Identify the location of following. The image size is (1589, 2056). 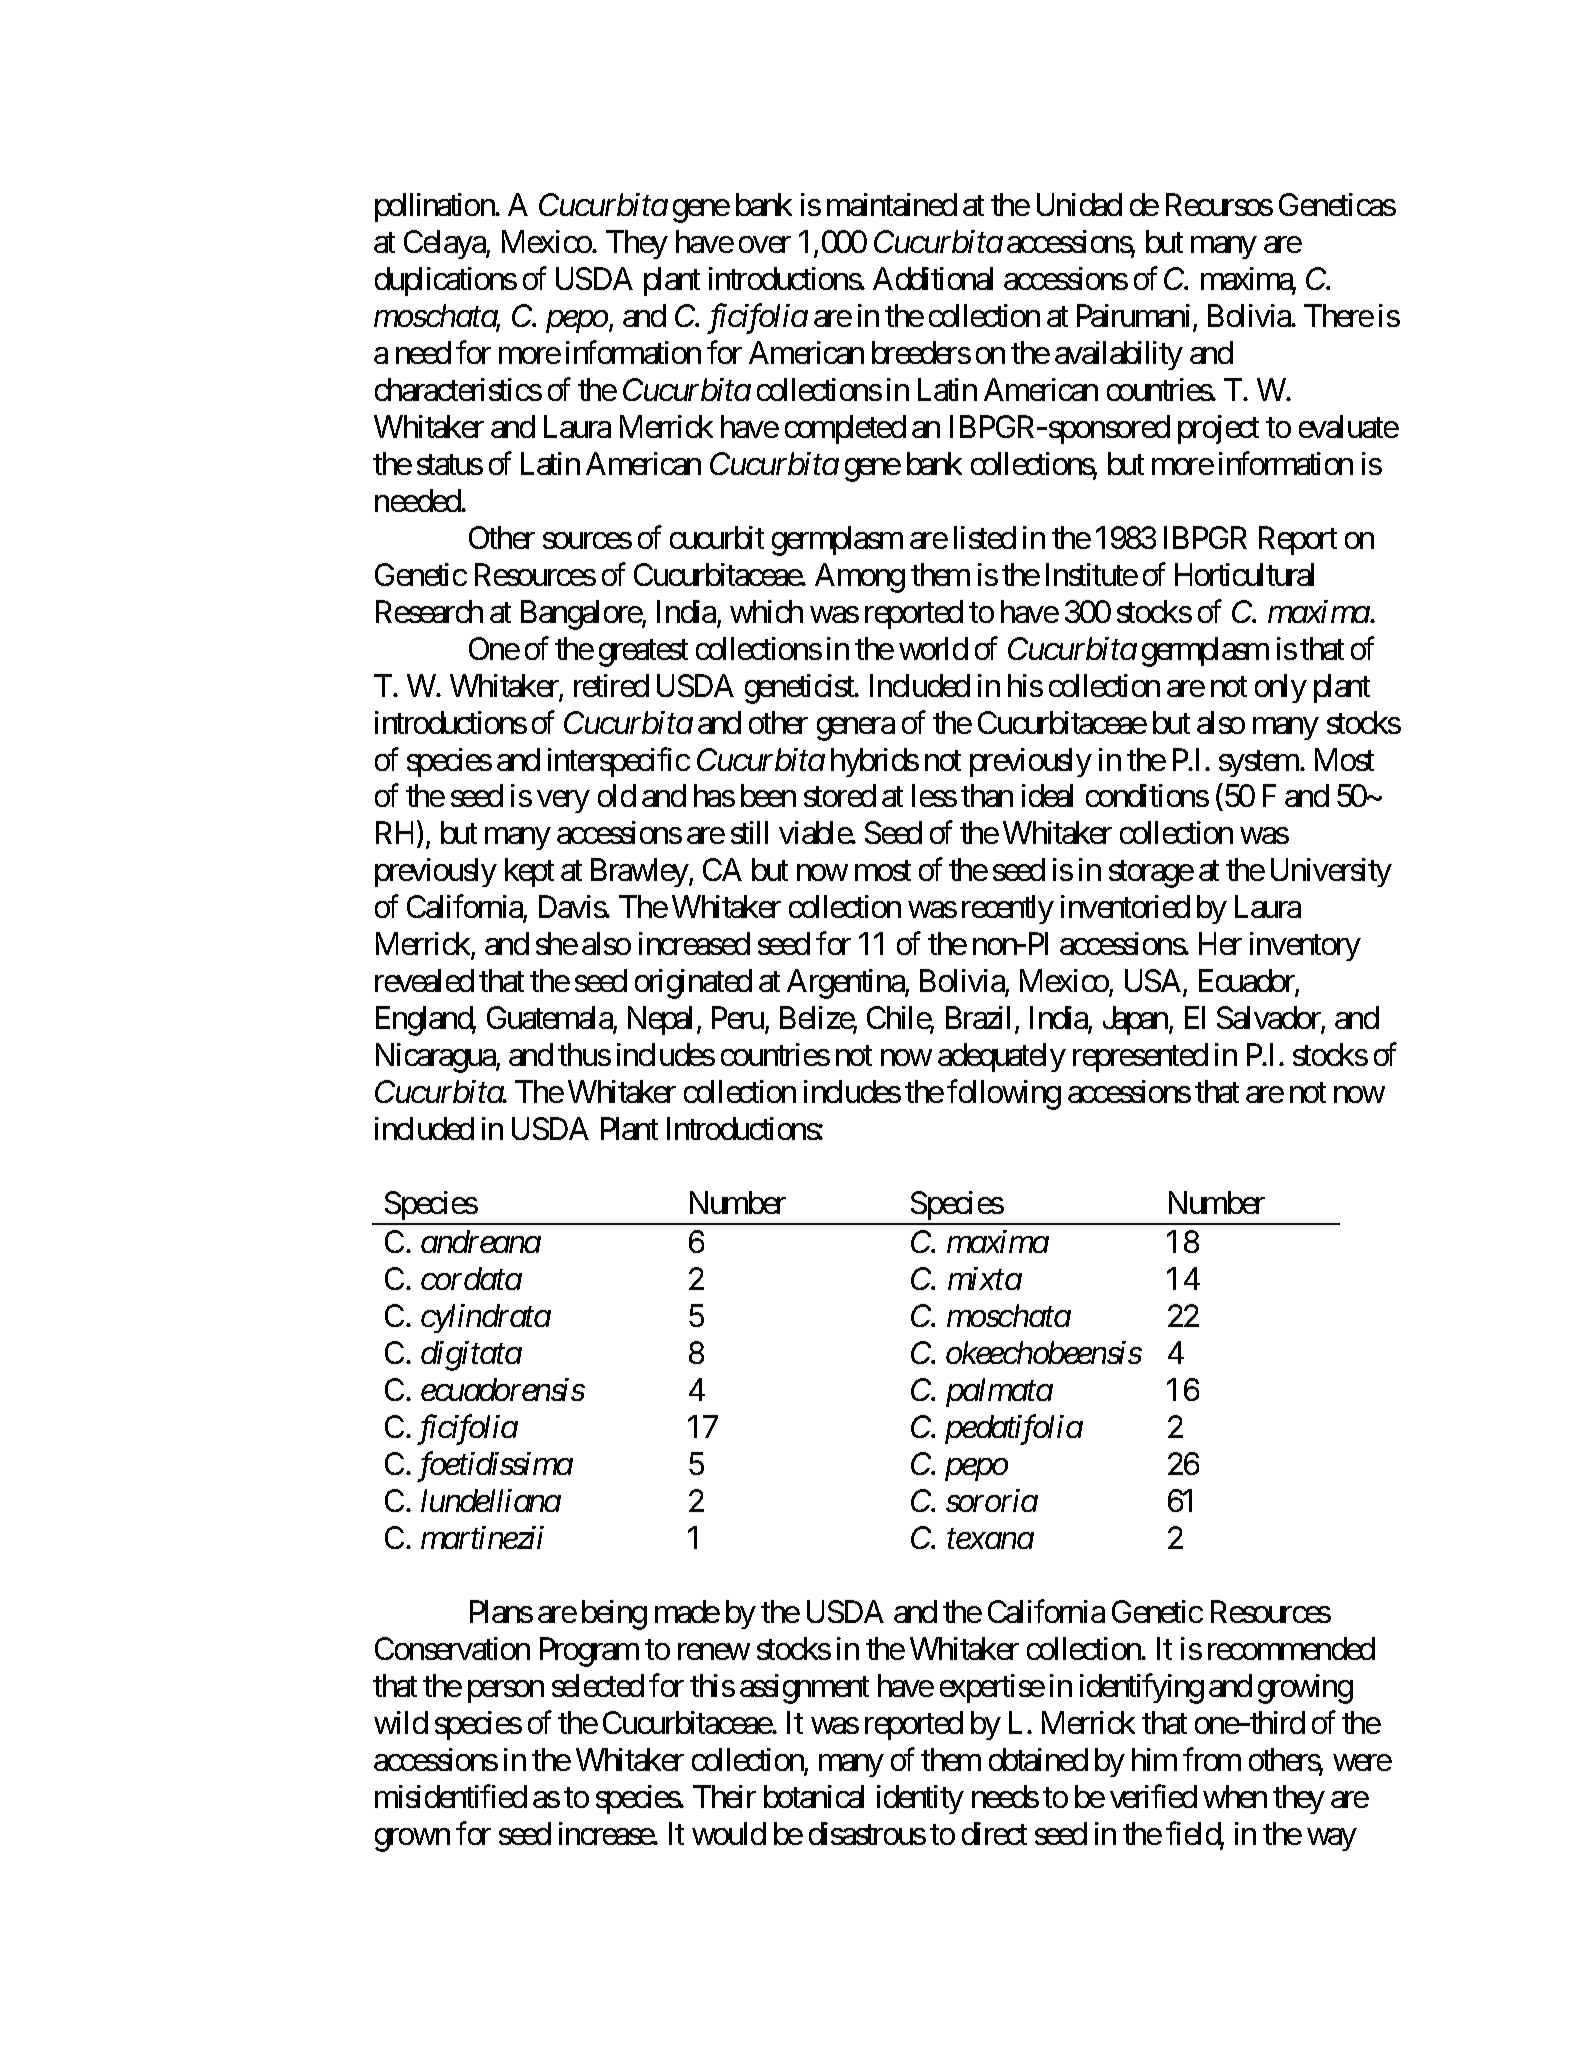
(1004, 1095).
